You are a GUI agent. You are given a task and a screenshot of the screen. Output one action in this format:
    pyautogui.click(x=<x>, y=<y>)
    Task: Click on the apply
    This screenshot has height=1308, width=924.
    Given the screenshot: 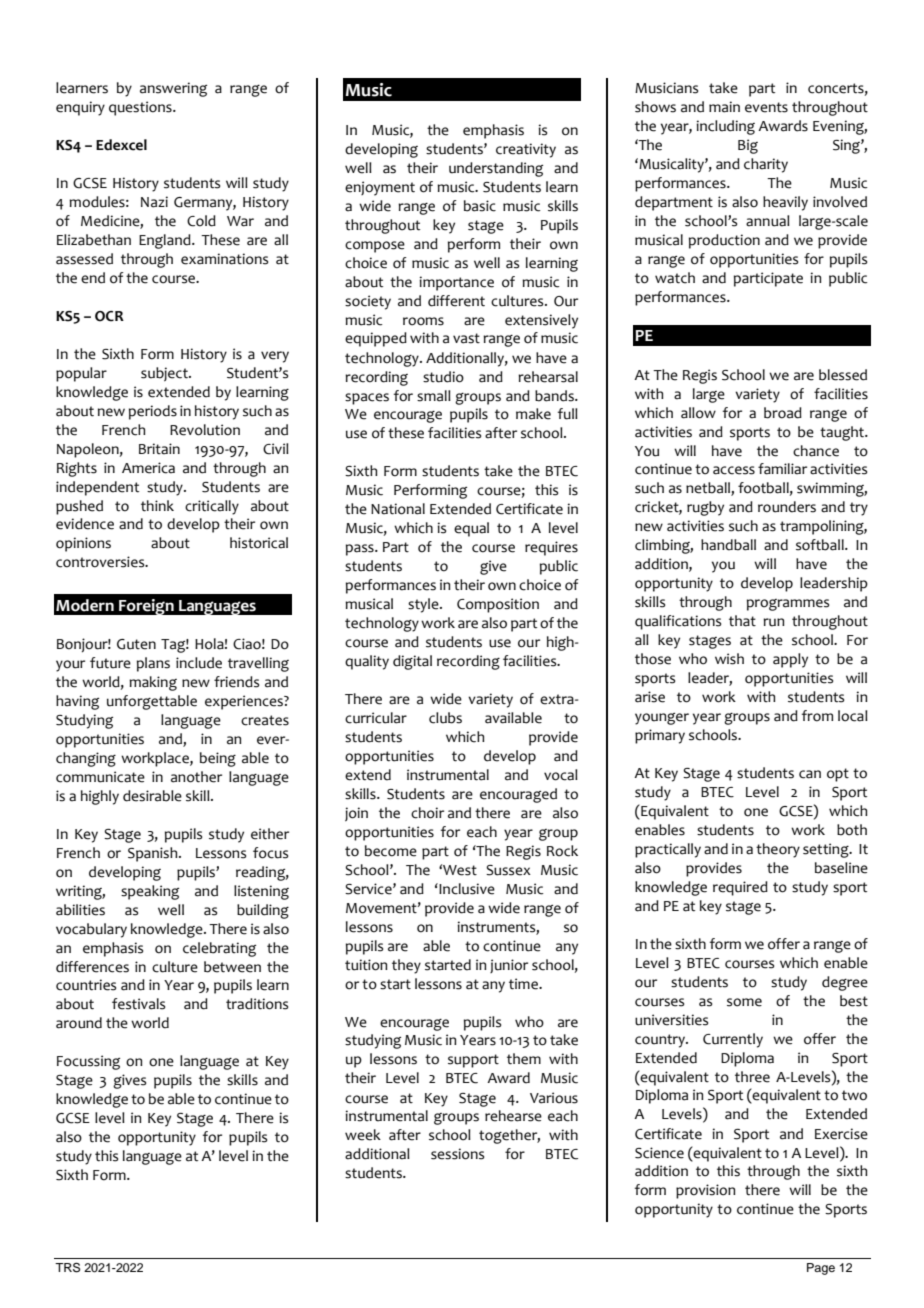 What is the action you would take?
    pyautogui.click(x=790, y=660)
